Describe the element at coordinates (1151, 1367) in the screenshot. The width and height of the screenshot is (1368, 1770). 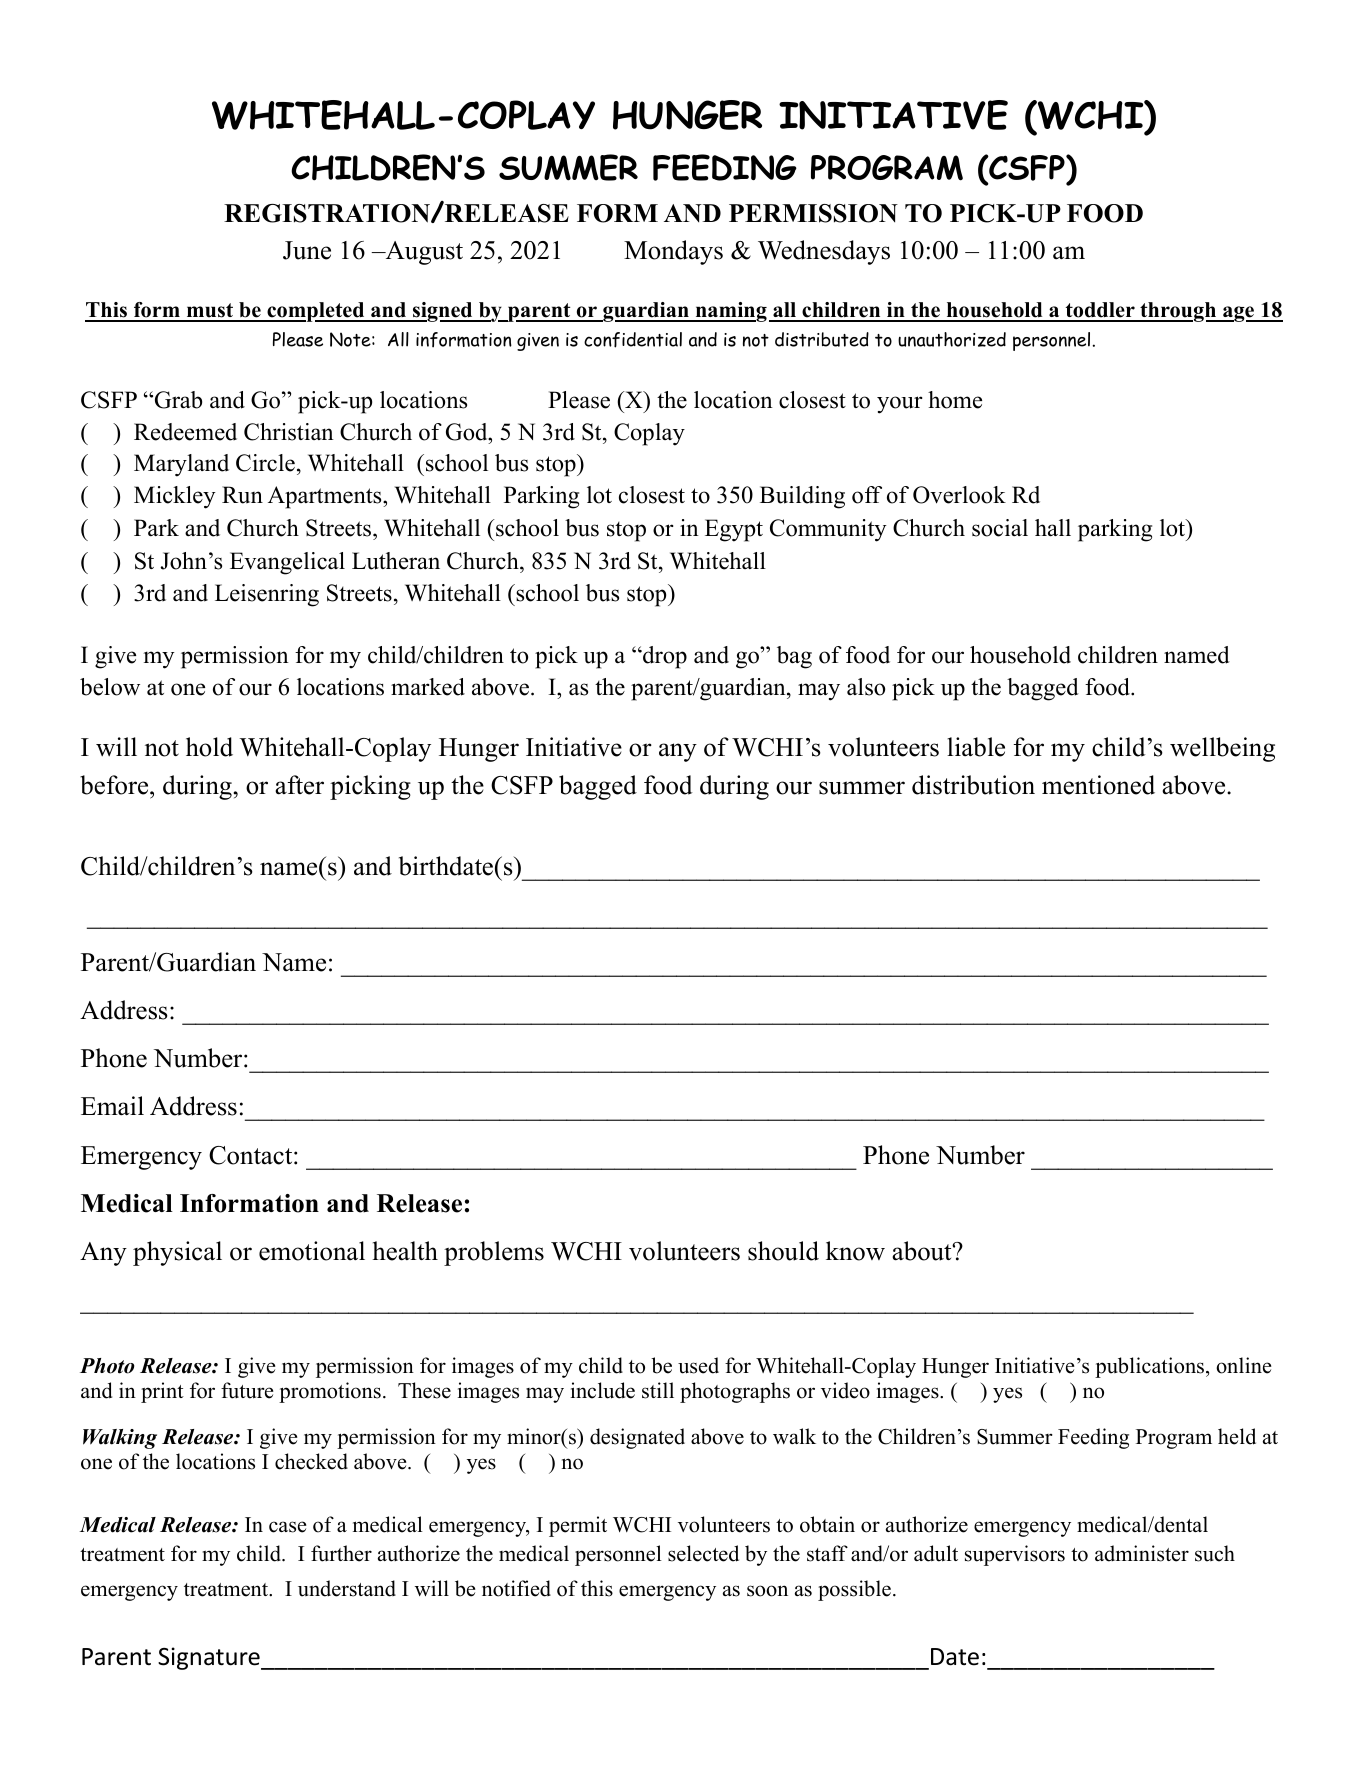
I see `publications` at that location.
